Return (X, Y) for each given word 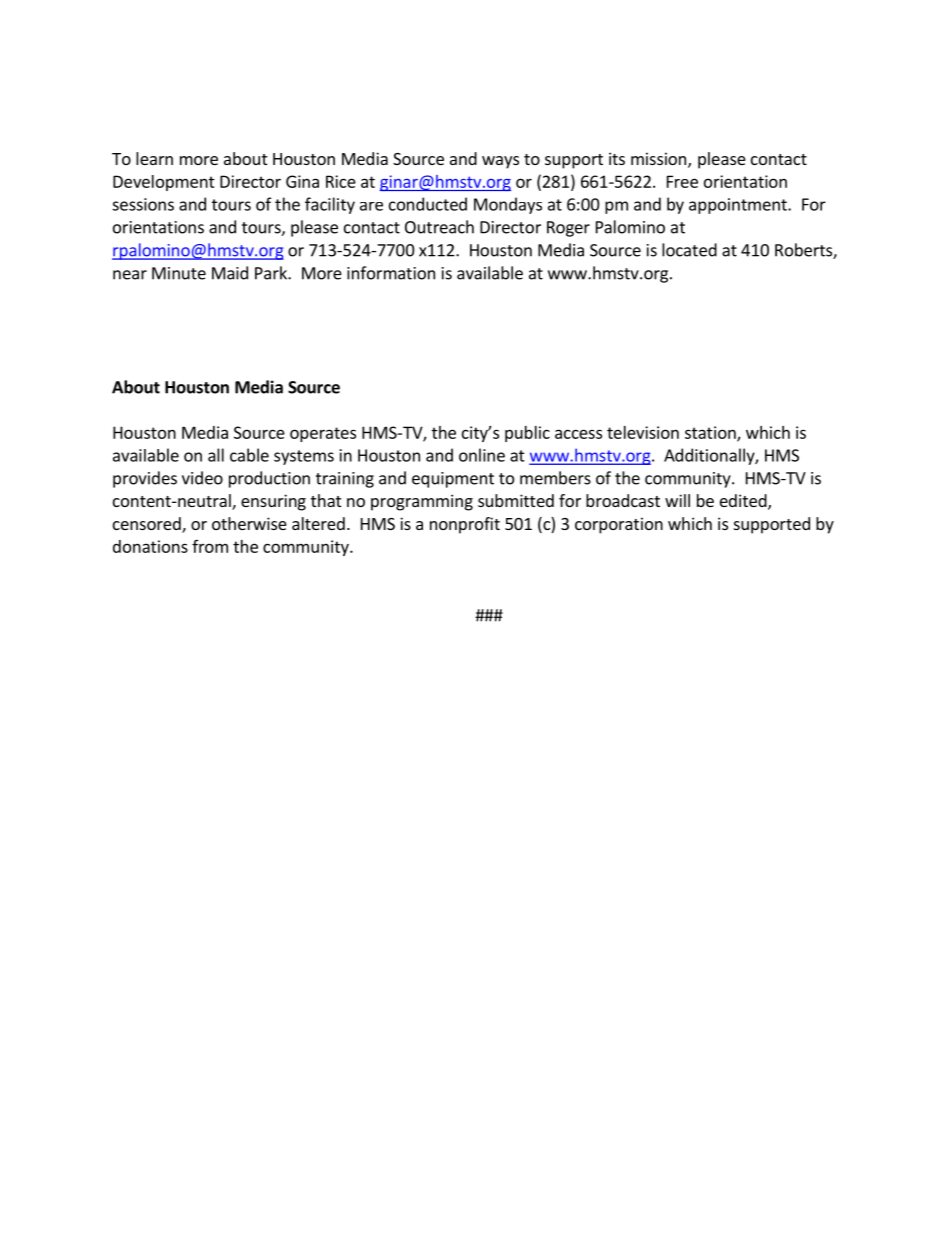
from (210, 546)
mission (660, 160)
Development (164, 183)
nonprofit (465, 525)
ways (500, 162)
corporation (619, 525)
